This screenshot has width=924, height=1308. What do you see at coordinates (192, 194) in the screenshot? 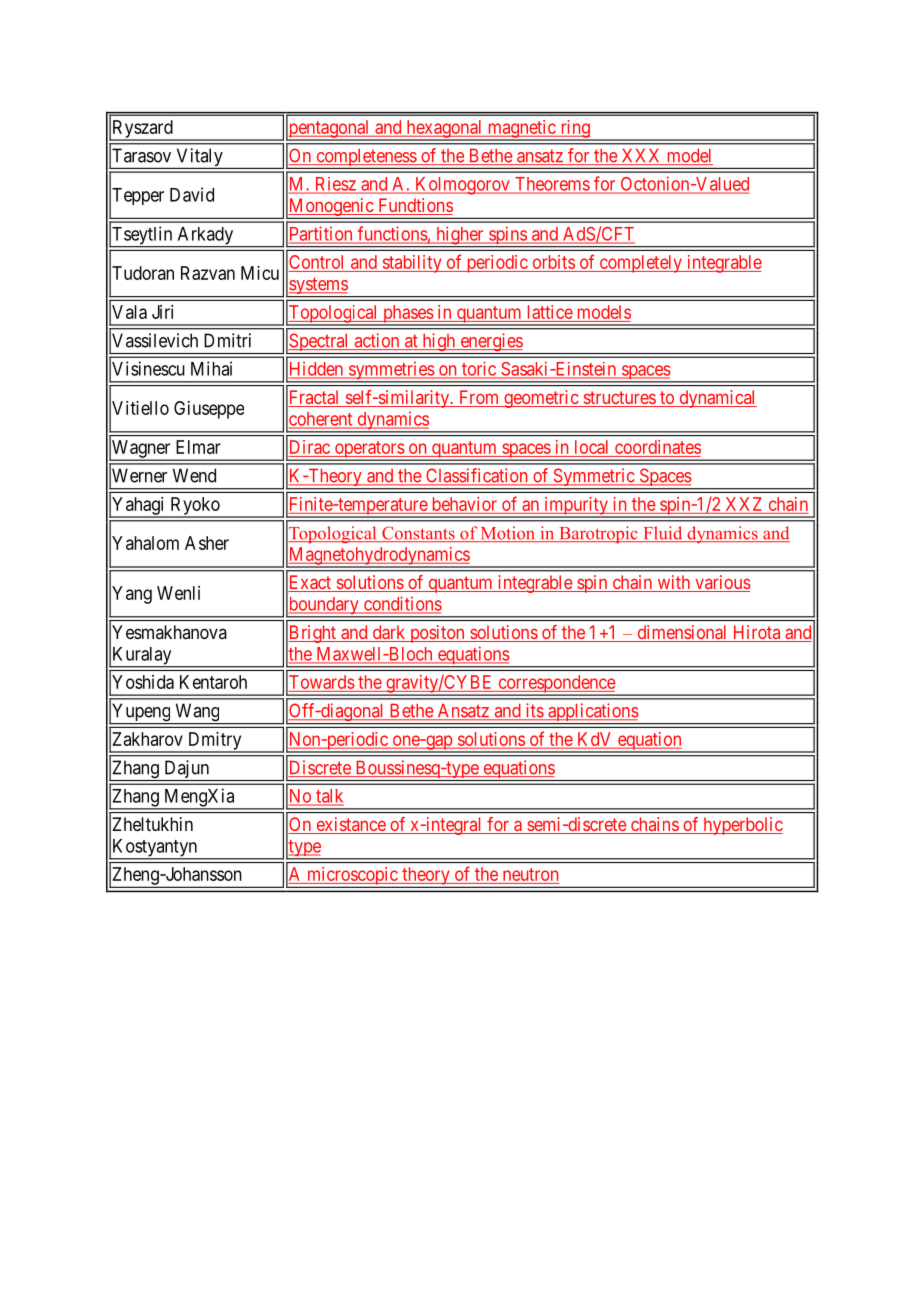
I see `David` at bounding box center [192, 194].
